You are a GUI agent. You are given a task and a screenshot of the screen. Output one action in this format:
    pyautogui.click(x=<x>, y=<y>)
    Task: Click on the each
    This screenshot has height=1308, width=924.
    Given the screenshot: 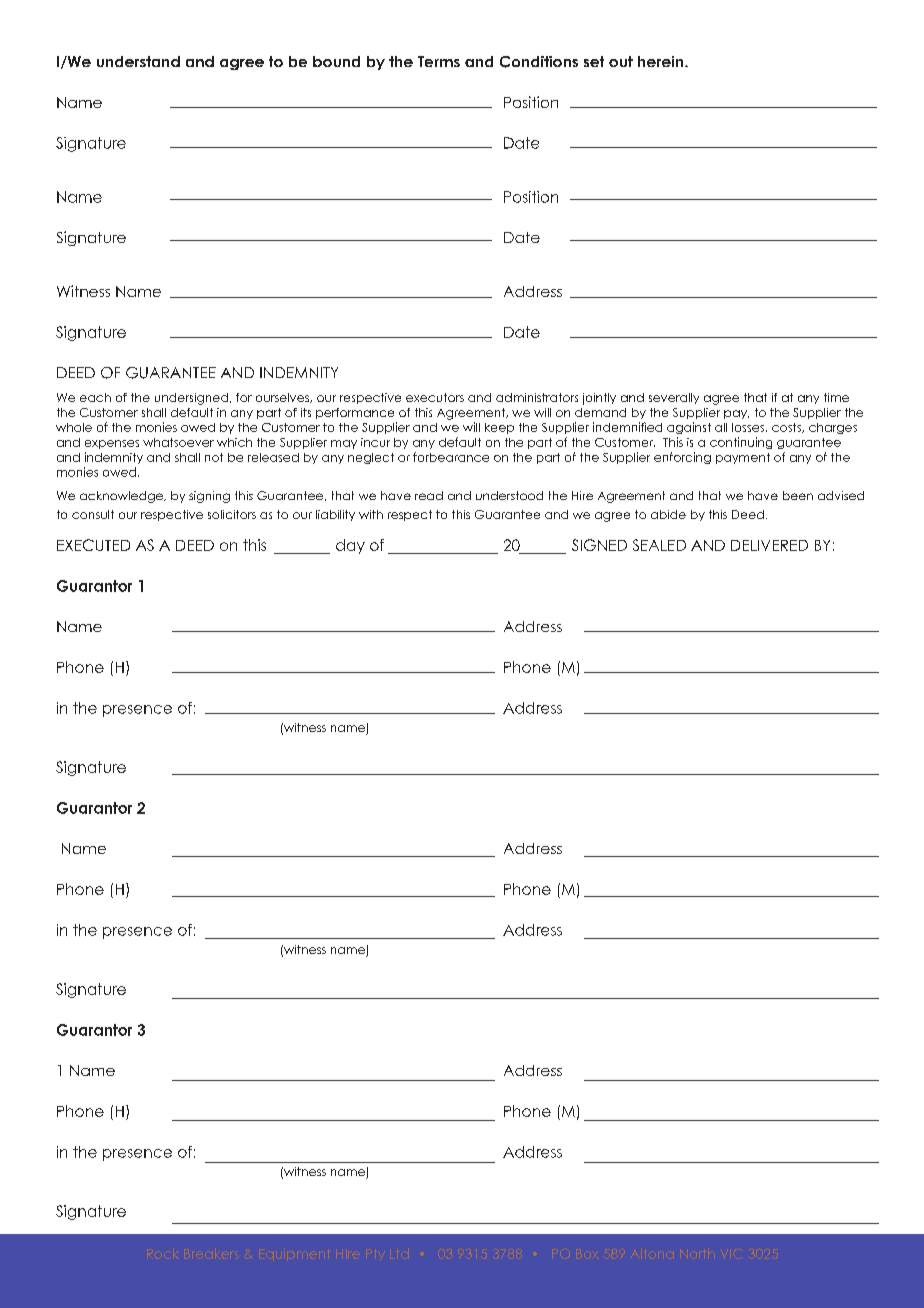 What is the action you would take?
    pyautogui.click(x=95, y=397)
